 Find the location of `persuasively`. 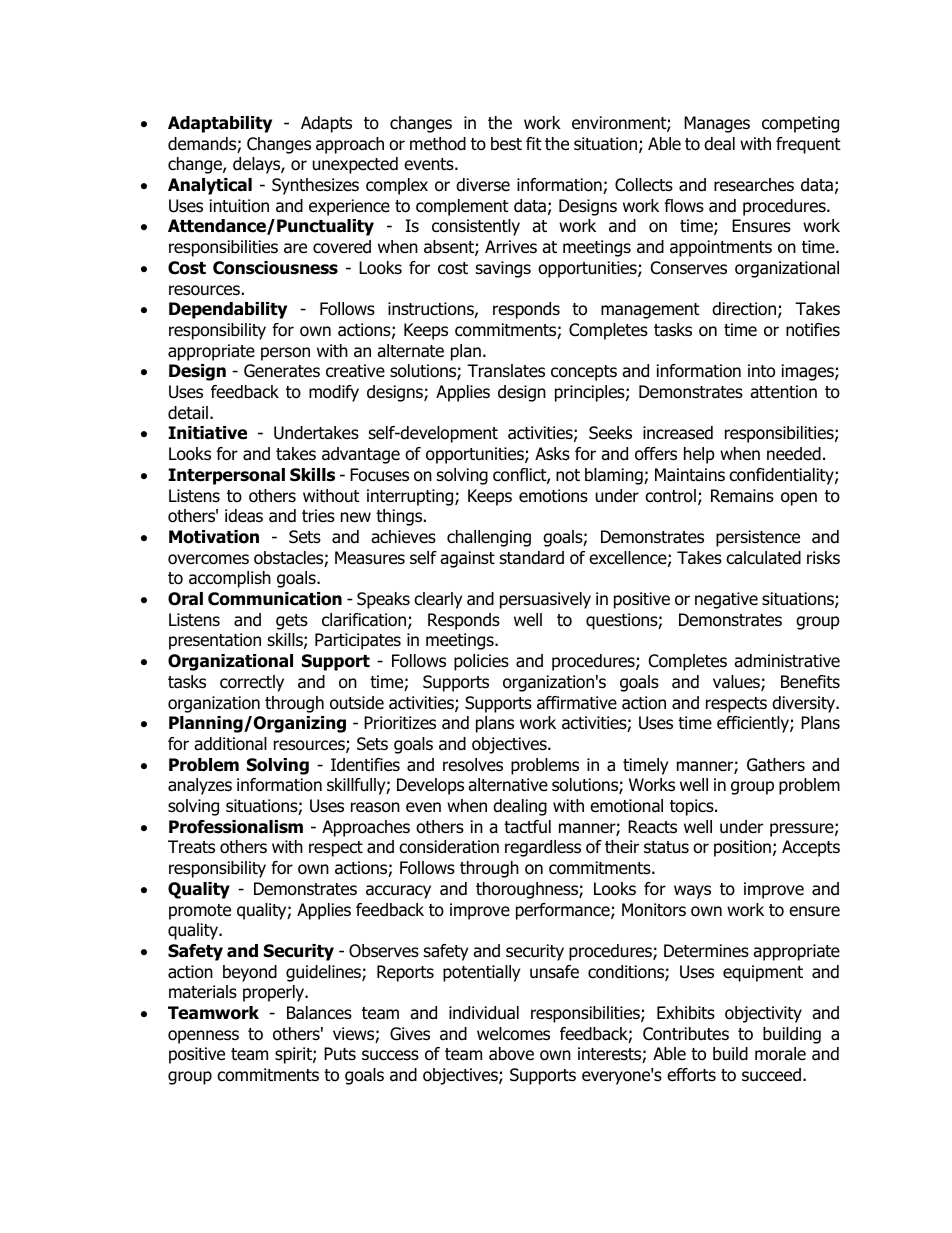

persuasively is located at coordinates (545, 600).
